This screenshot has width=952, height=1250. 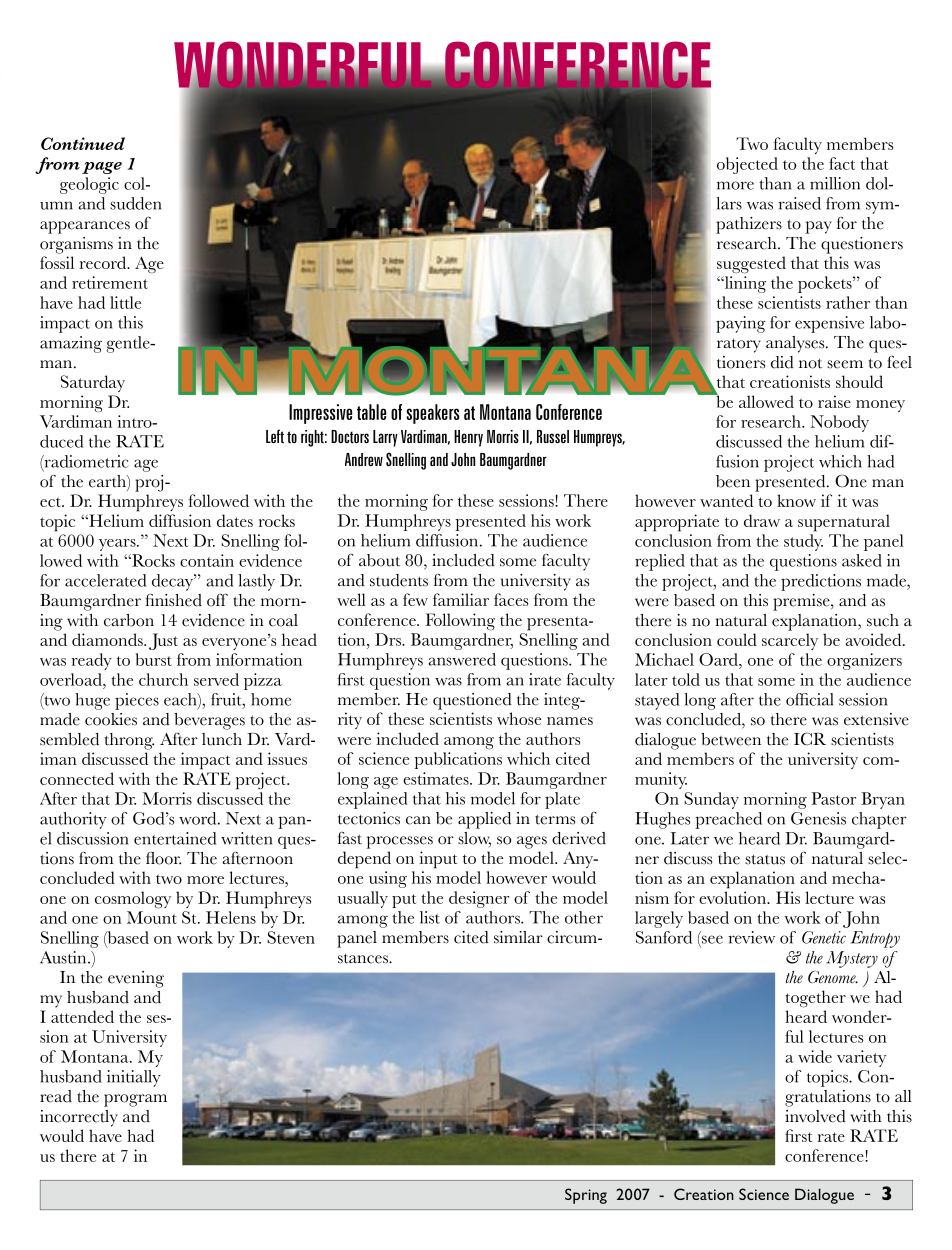 What do you see at coordinates (586, 1196) in the screenshot?
I see `Spring` at bounding box center [586, 1196].
